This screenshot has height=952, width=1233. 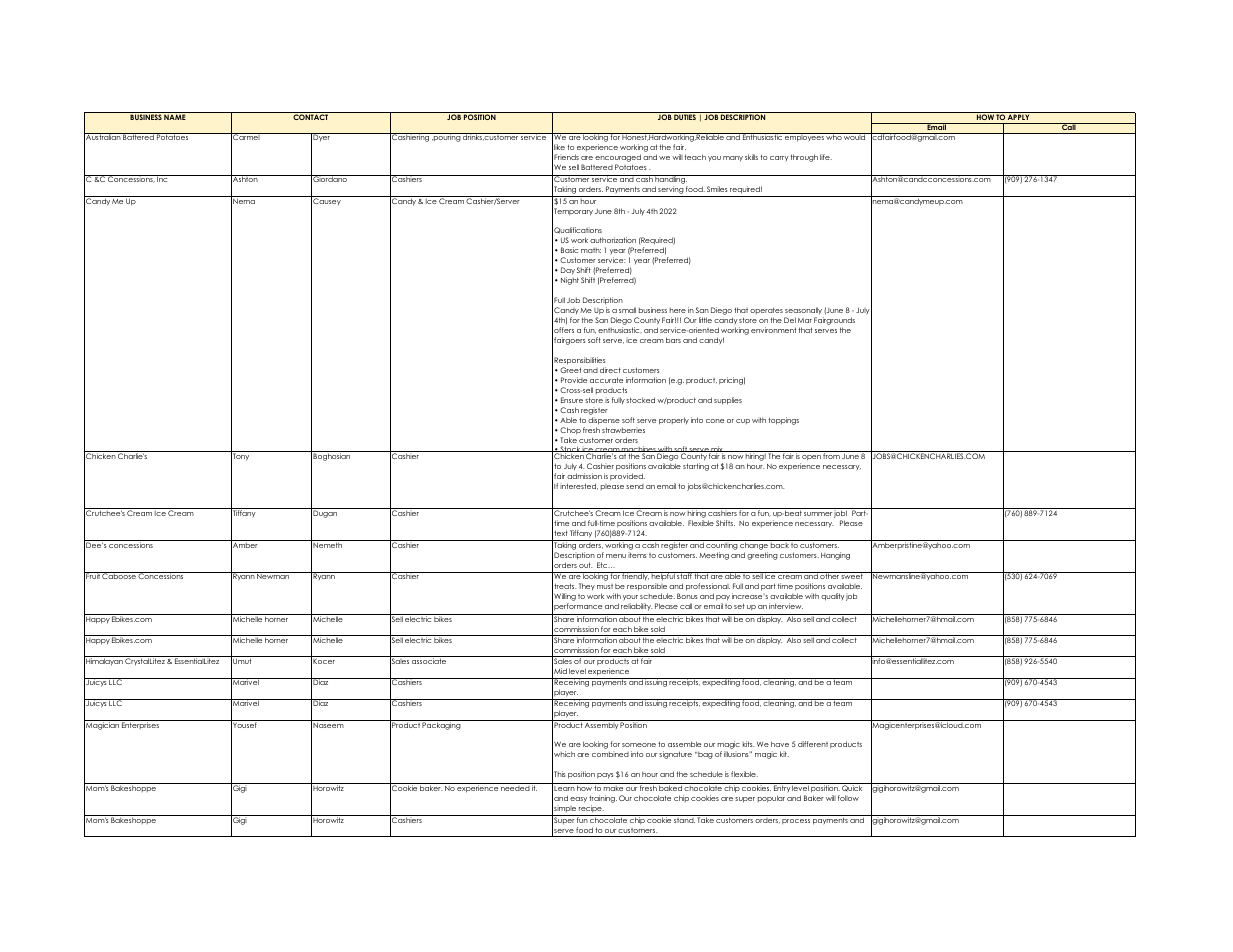 What do you see at coordinates (584, 476) in the screenshot?
I see `admission` at bounding box center [584, 476].
